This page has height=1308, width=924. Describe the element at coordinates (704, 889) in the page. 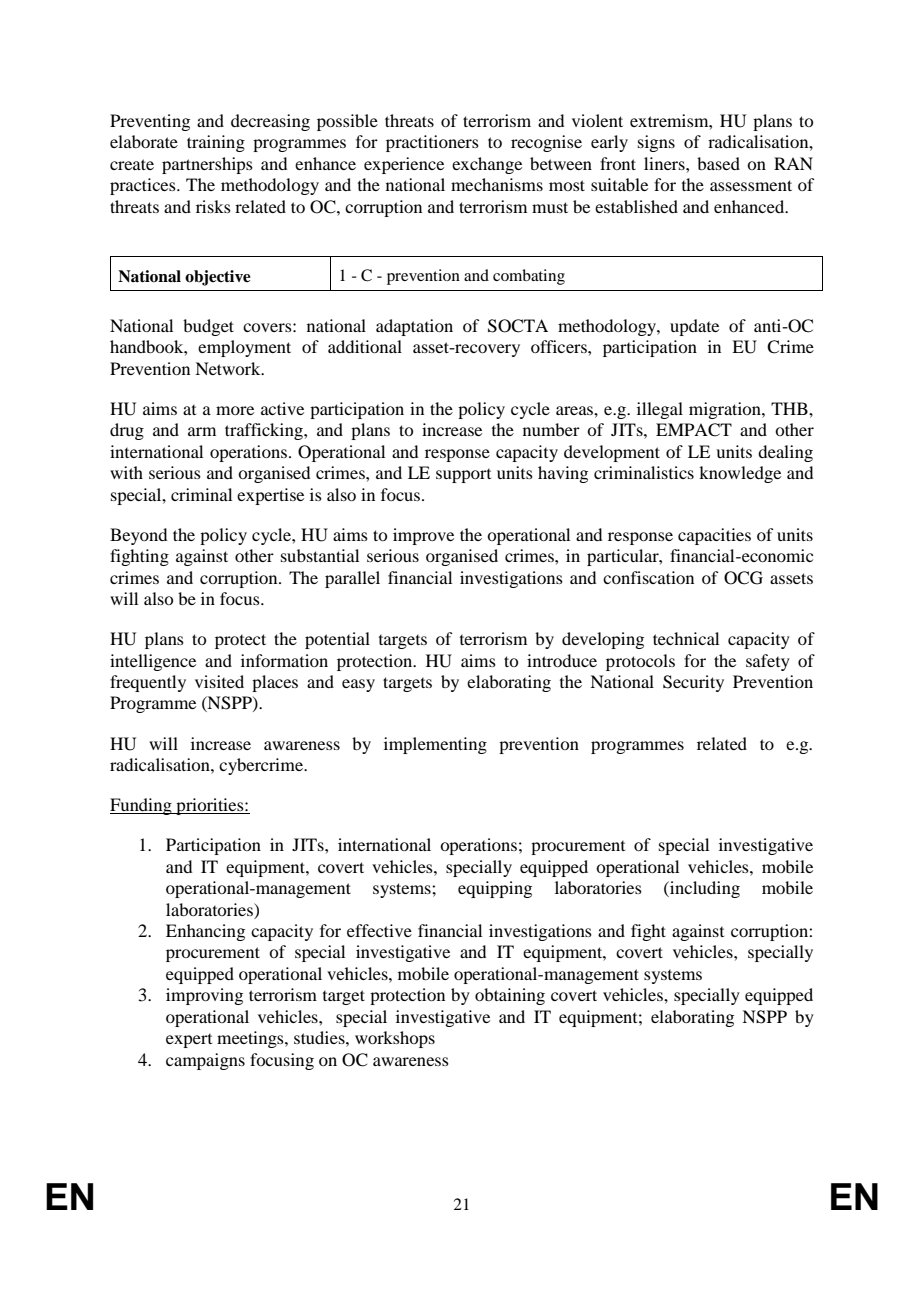

I see `including` at that location.
